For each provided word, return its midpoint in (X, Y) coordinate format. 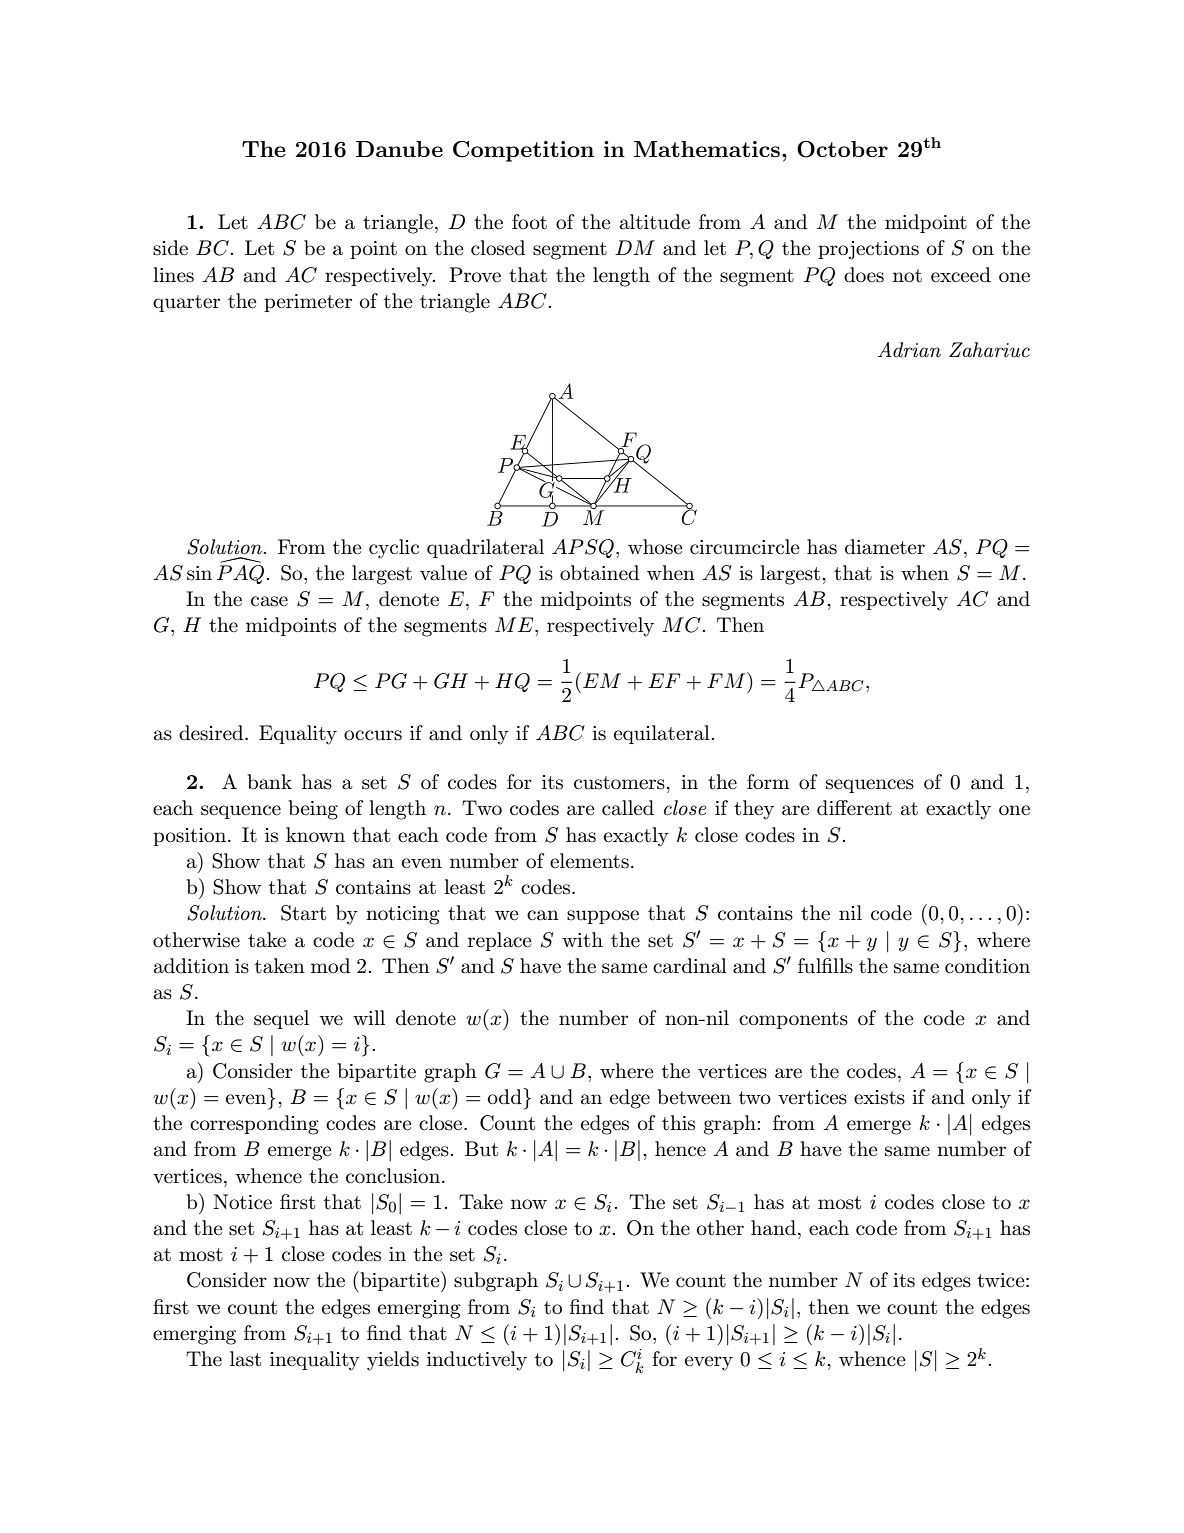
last (245, 1359)
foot (529, 222)
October (842, 149)
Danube (399, 149)
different (854, 808)
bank (269, 782)
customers (620, 783)
